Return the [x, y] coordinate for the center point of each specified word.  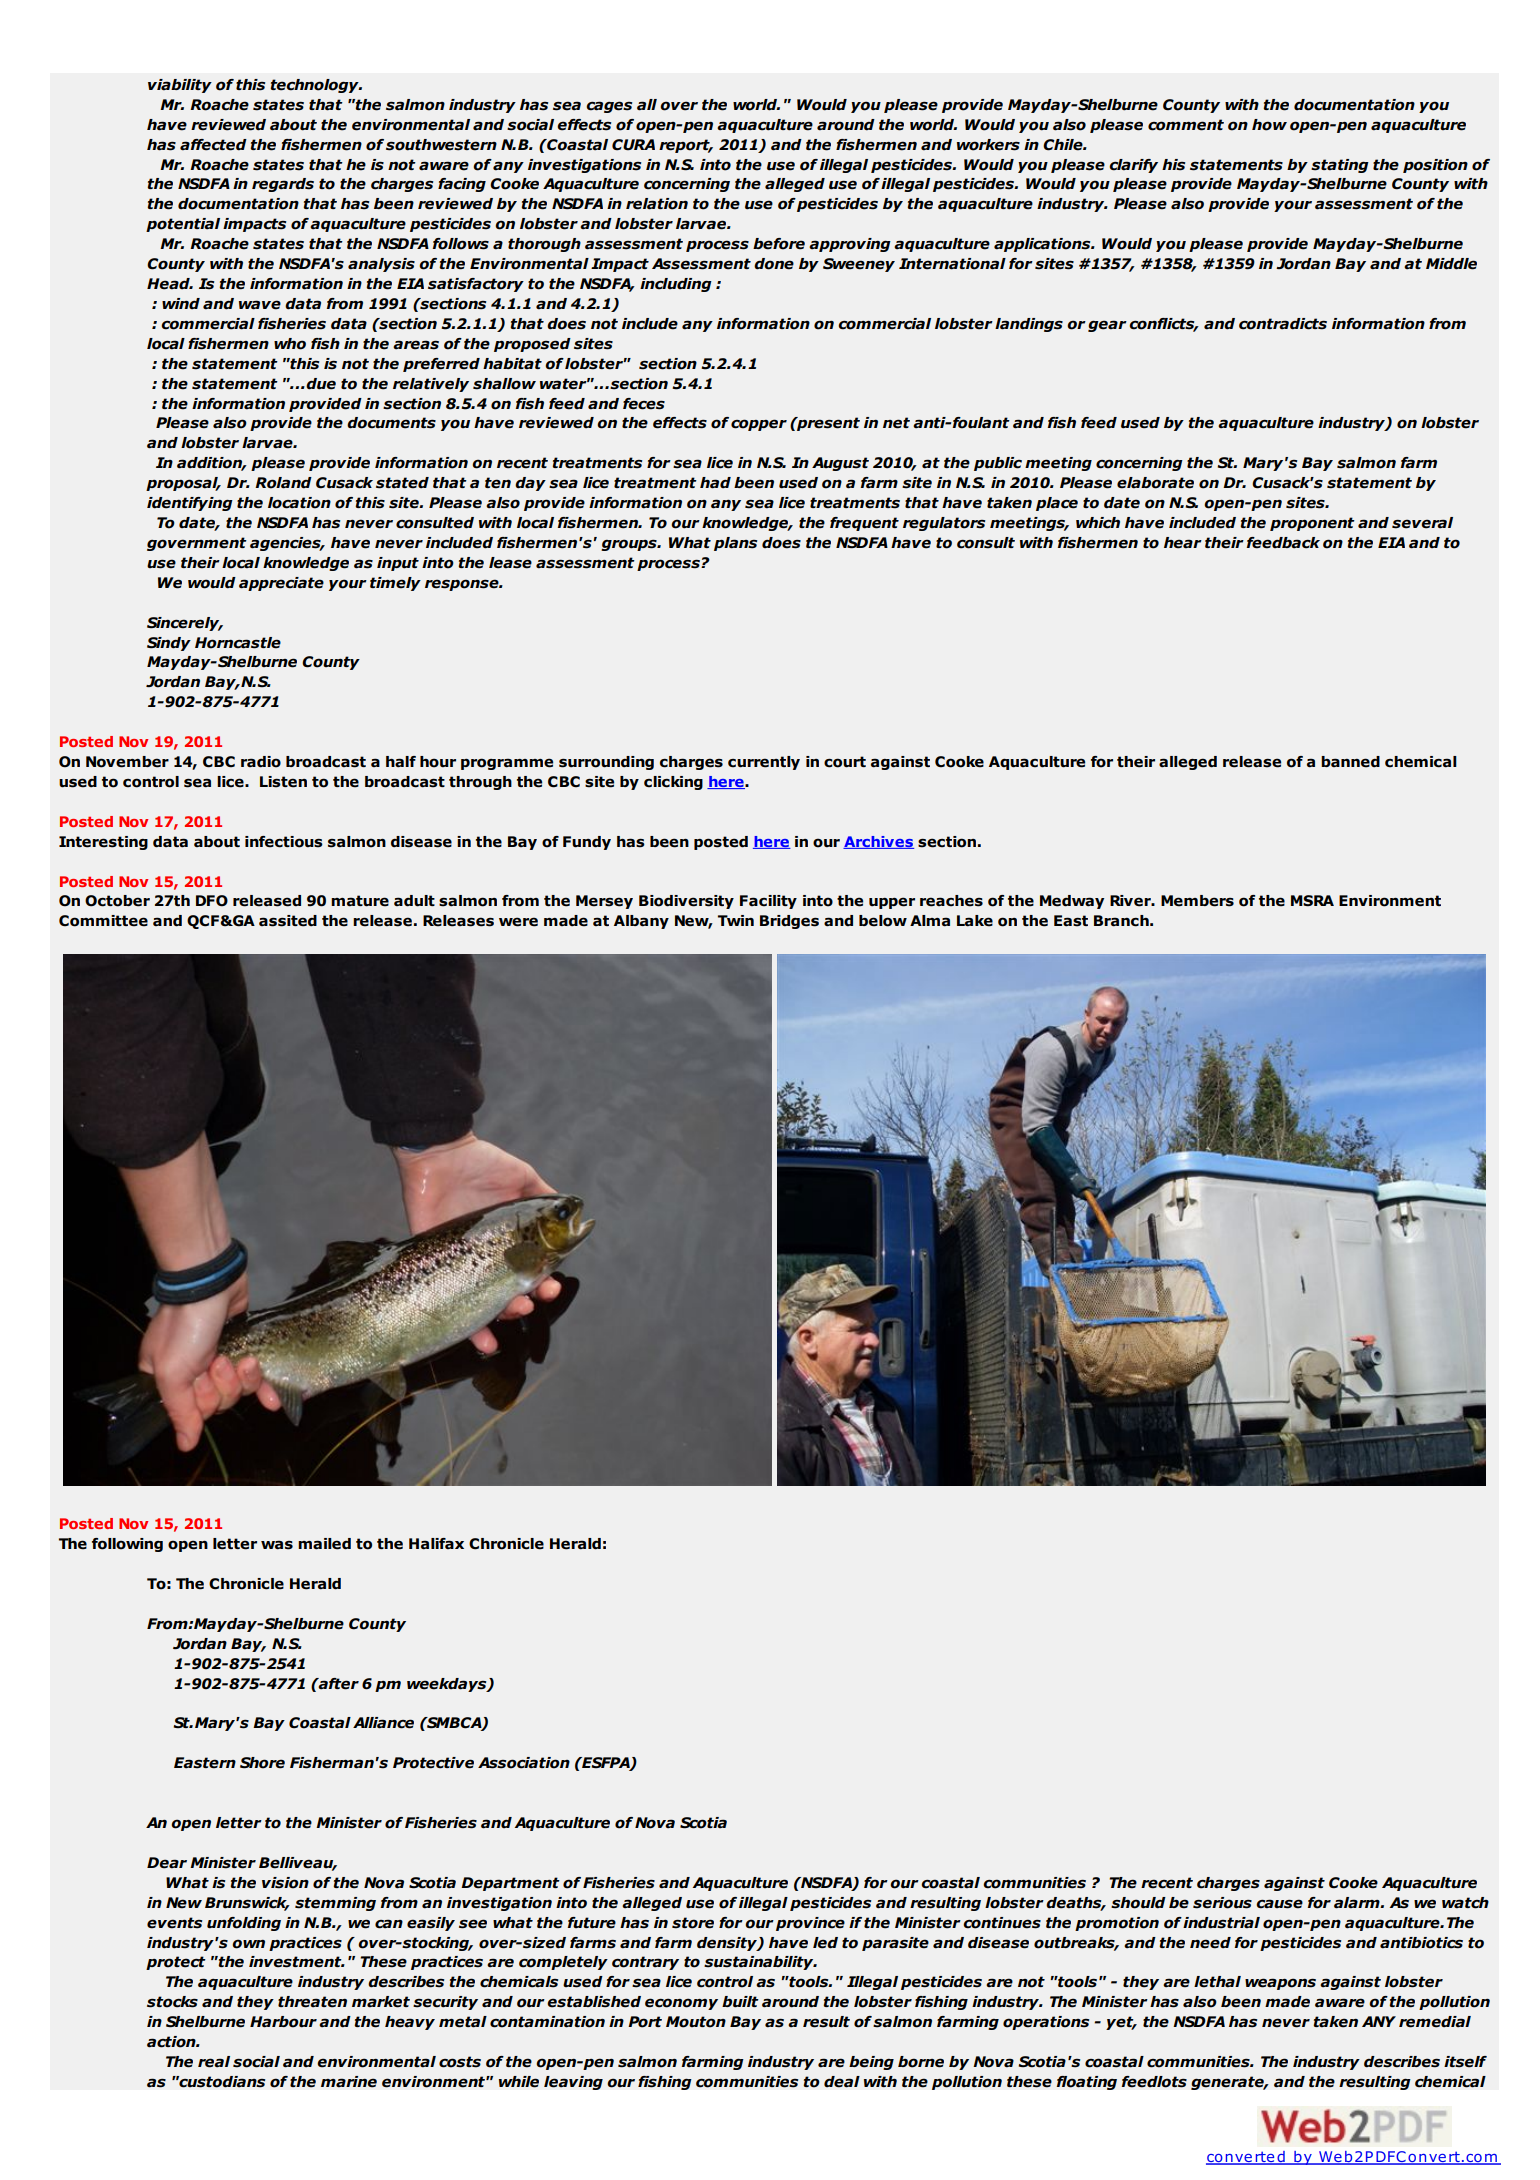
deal [842, 2082]
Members [1197, 901]
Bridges [789, 922]
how [1269, 125]
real [214, 2062]
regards [283, 185]
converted [1246, 2157]
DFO [212, 901]
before [779, 244]
